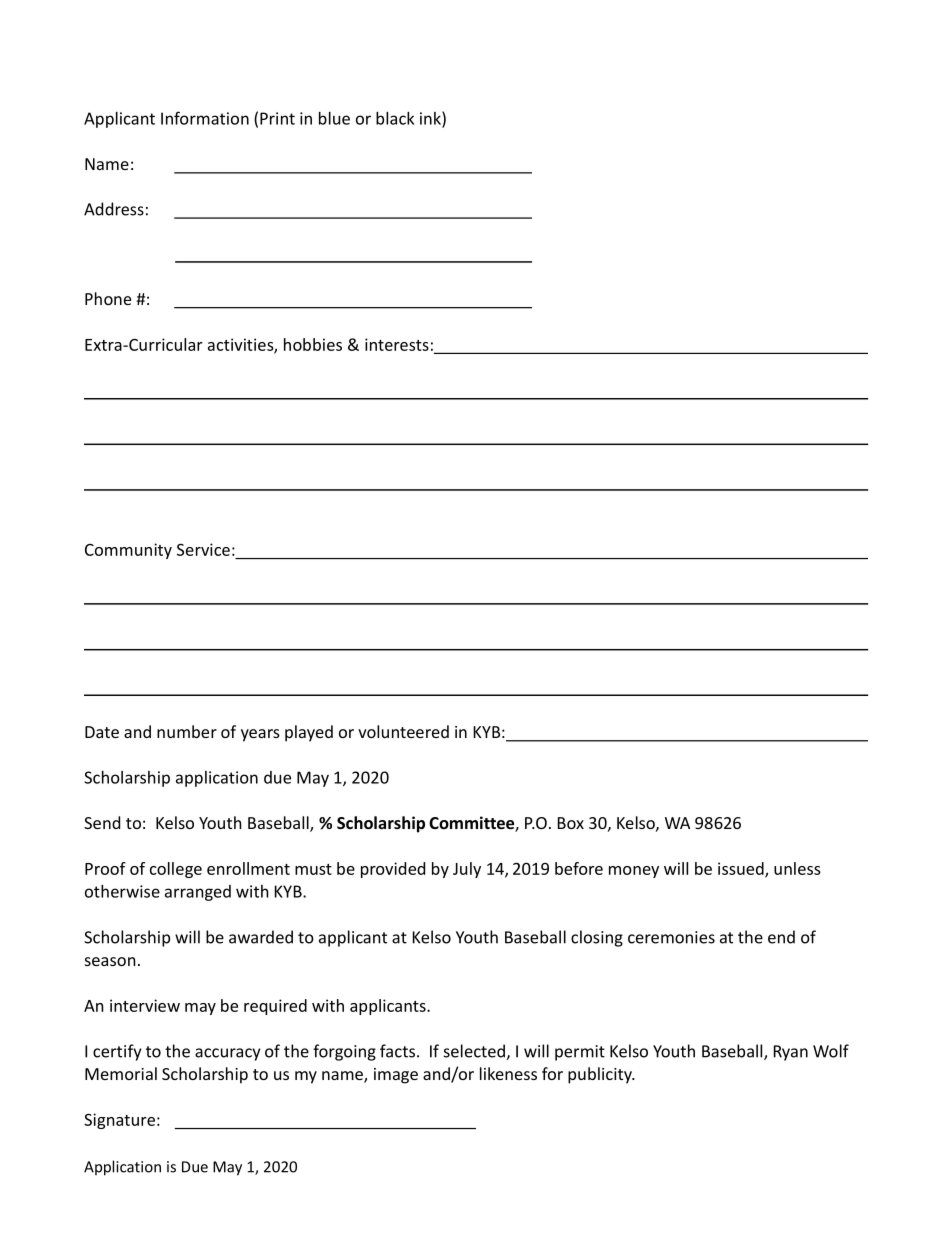 This page has height=1233, width=952. I want to click on Ryan, so click(791, 1053).
